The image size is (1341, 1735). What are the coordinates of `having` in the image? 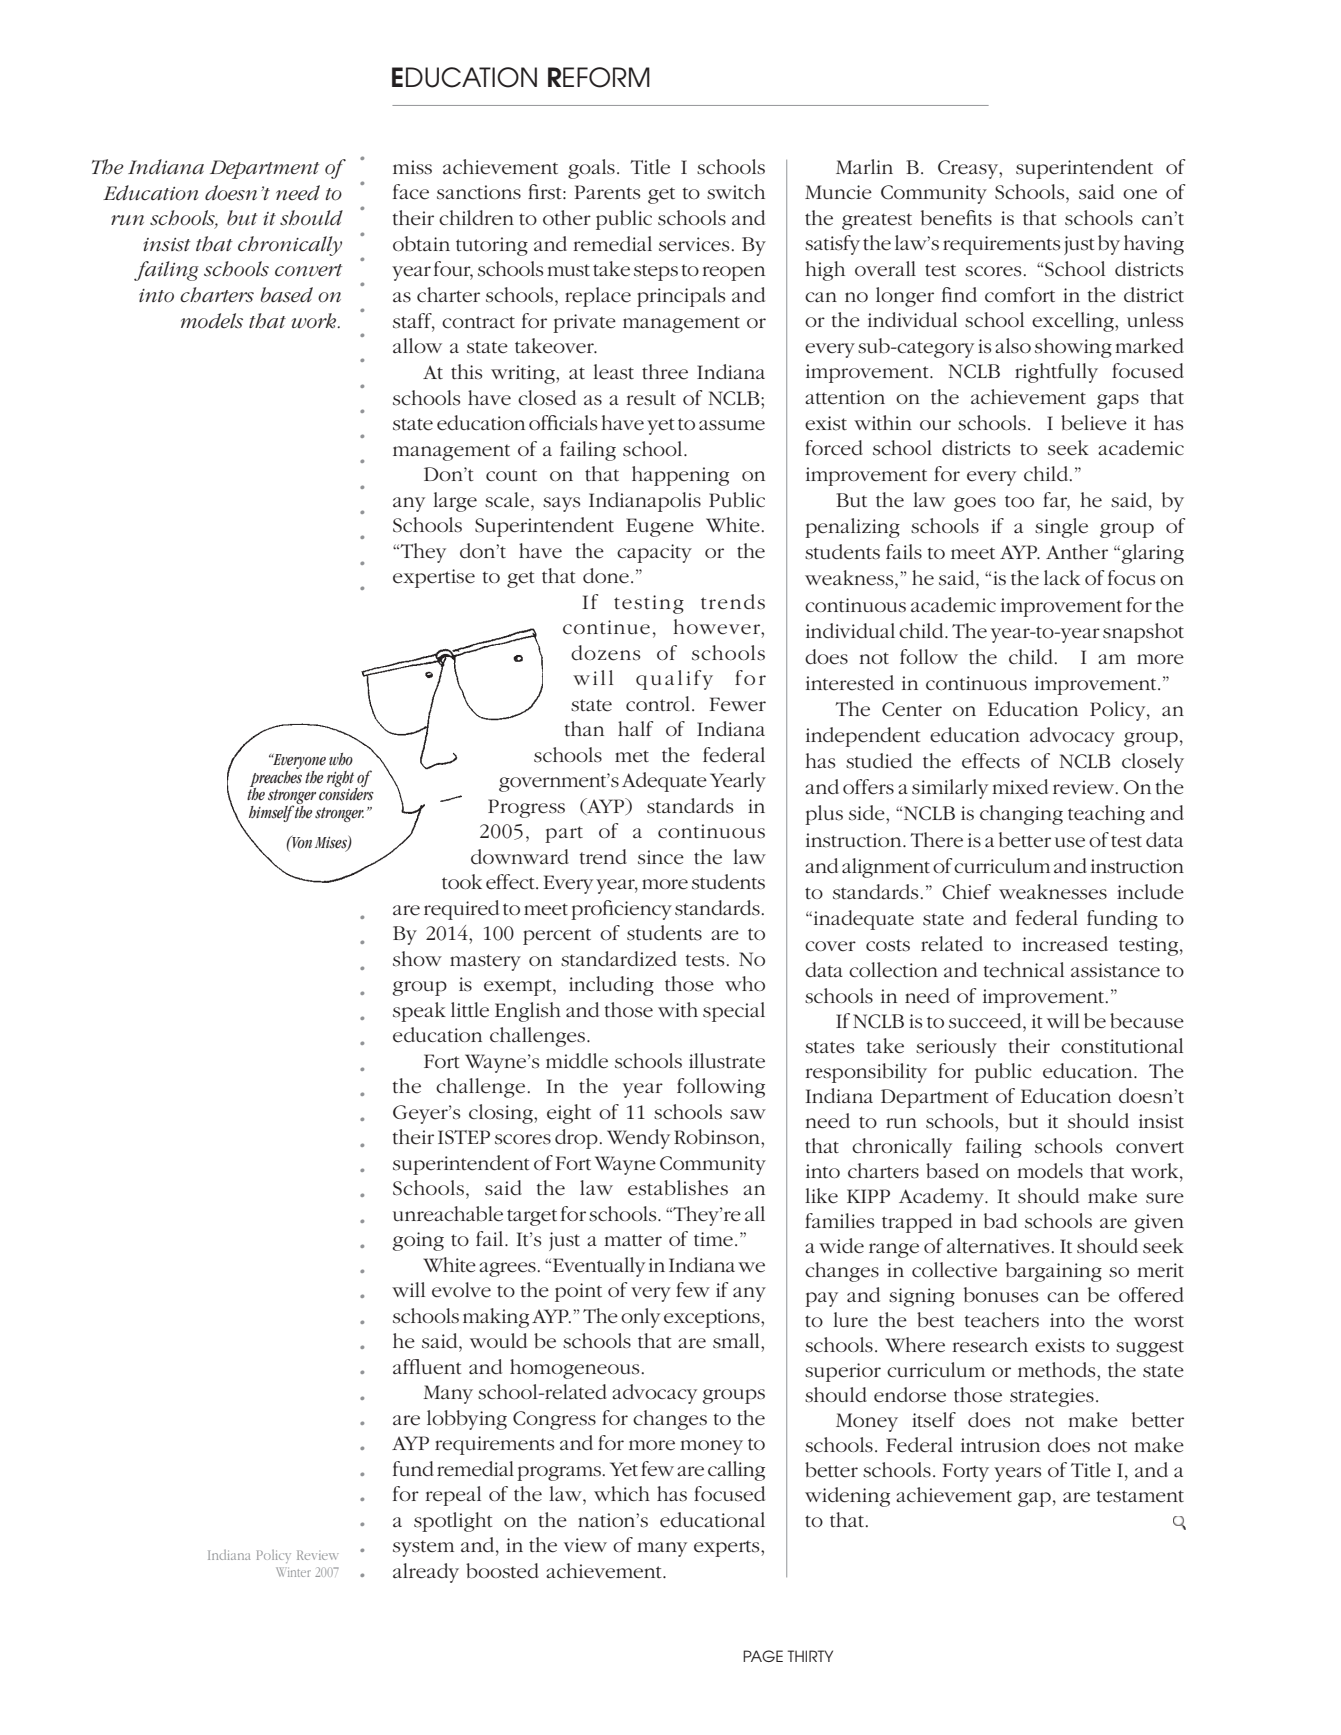 It's located at (1154, 245).
